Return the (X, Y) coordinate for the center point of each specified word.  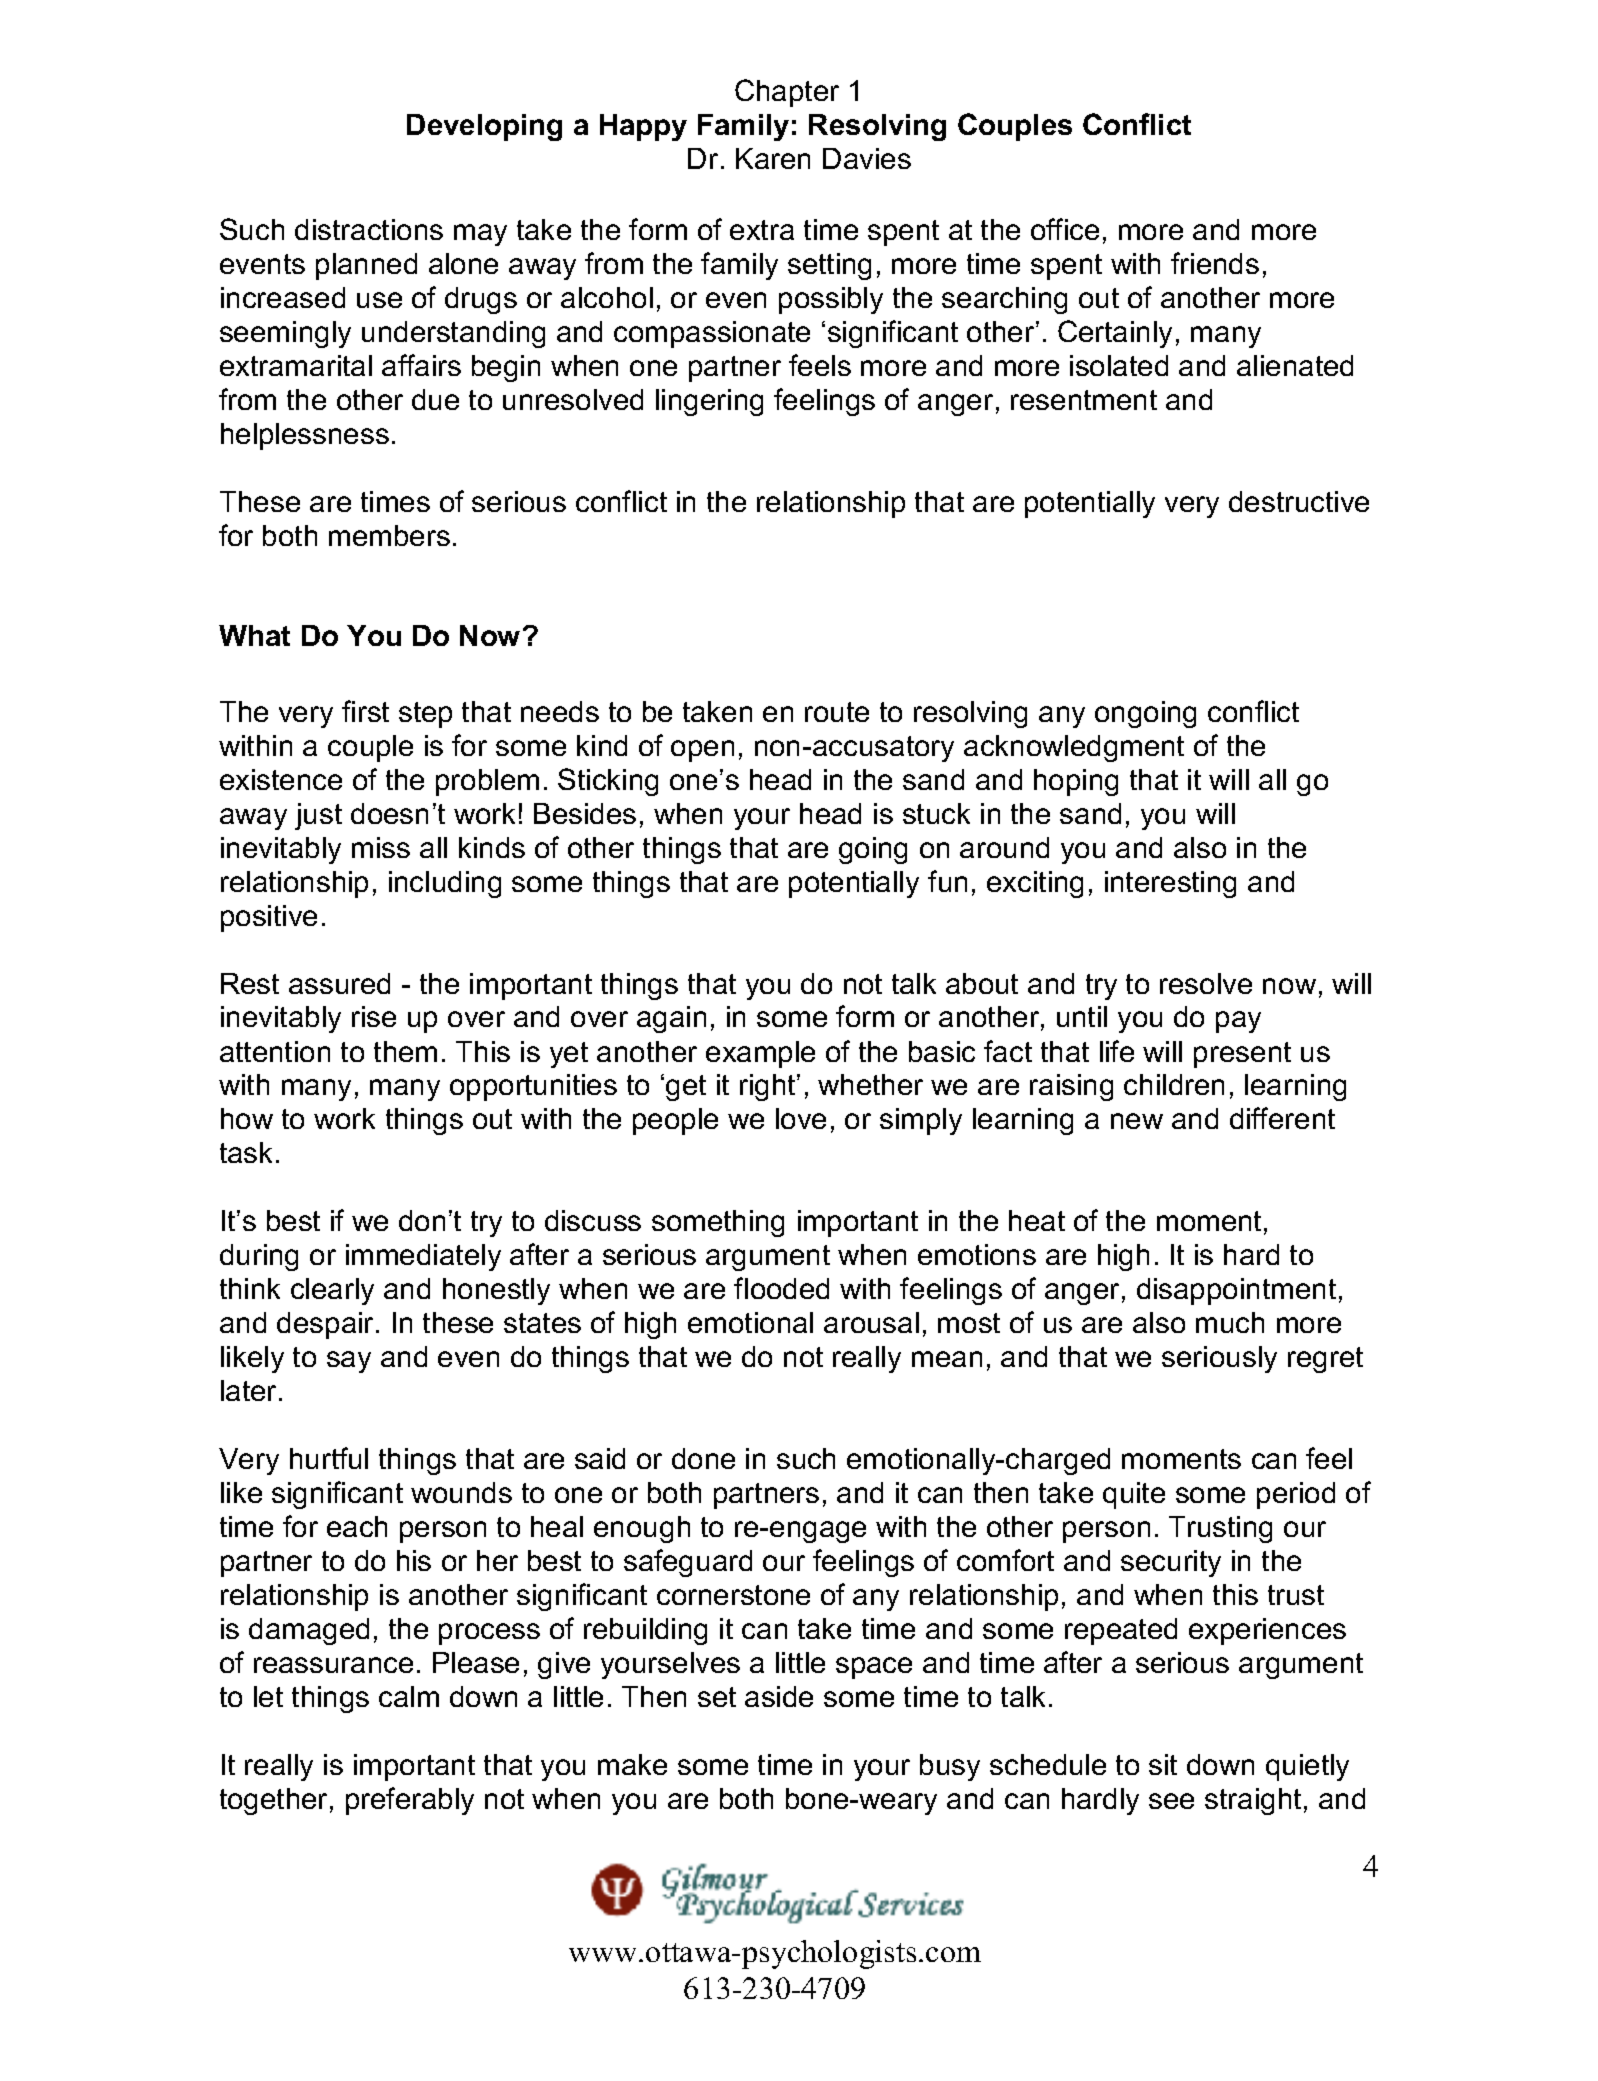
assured (339, 983)
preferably (410, 1801)
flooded (781, 1288)
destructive (1299, 501)
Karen (773, 158)
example (760, 1054)
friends (1215, 263)
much (1230, 1322)
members (389, 535)
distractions (369, 229)
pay (1238, 1022)
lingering (709, 402)
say (349, 1362)
